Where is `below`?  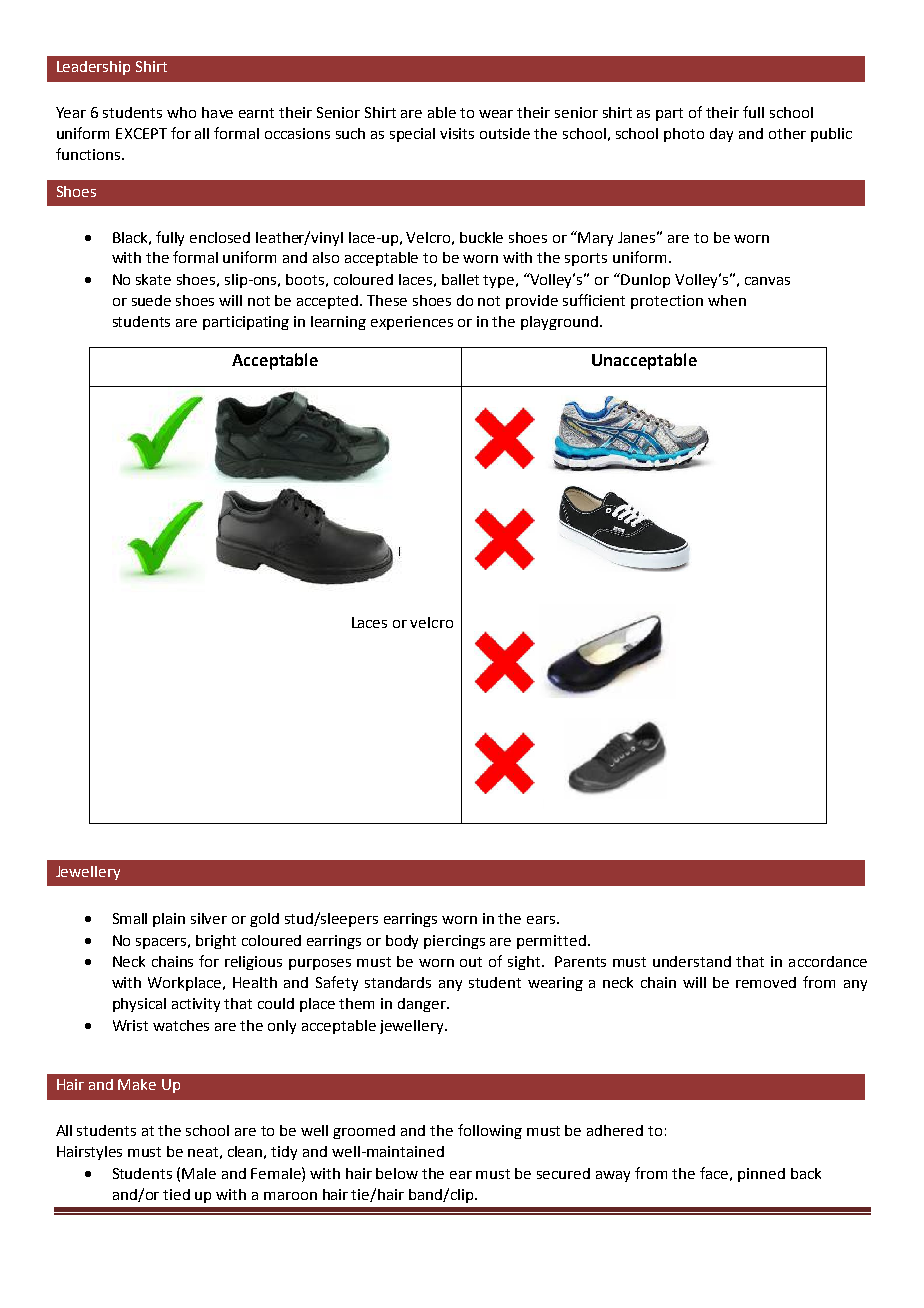 below is located at coordinates (397, 1173).
